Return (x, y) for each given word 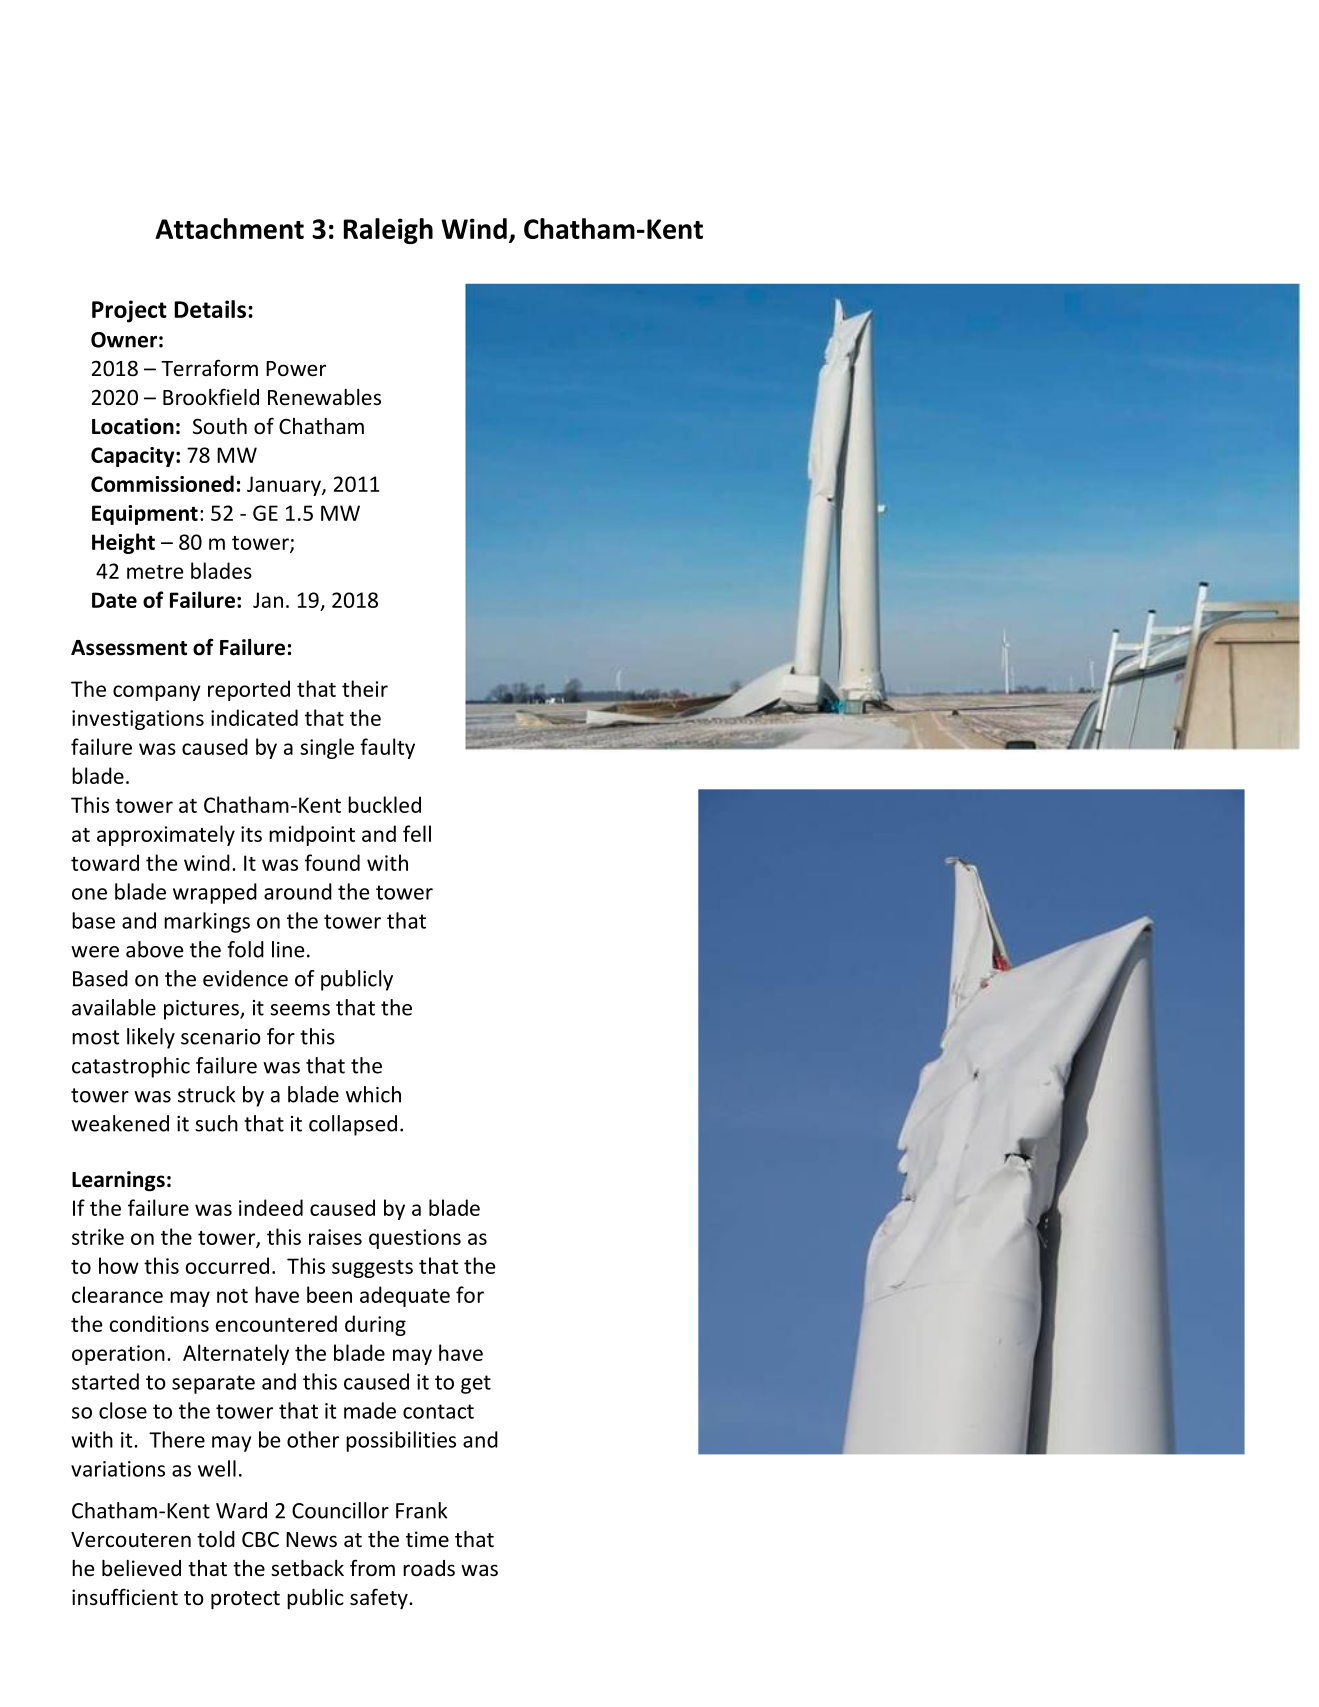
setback (307, 1568)
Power (296, 369)
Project (129, 311)
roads (429, 1568)
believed (141, 1568)
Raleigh (388, 231)
